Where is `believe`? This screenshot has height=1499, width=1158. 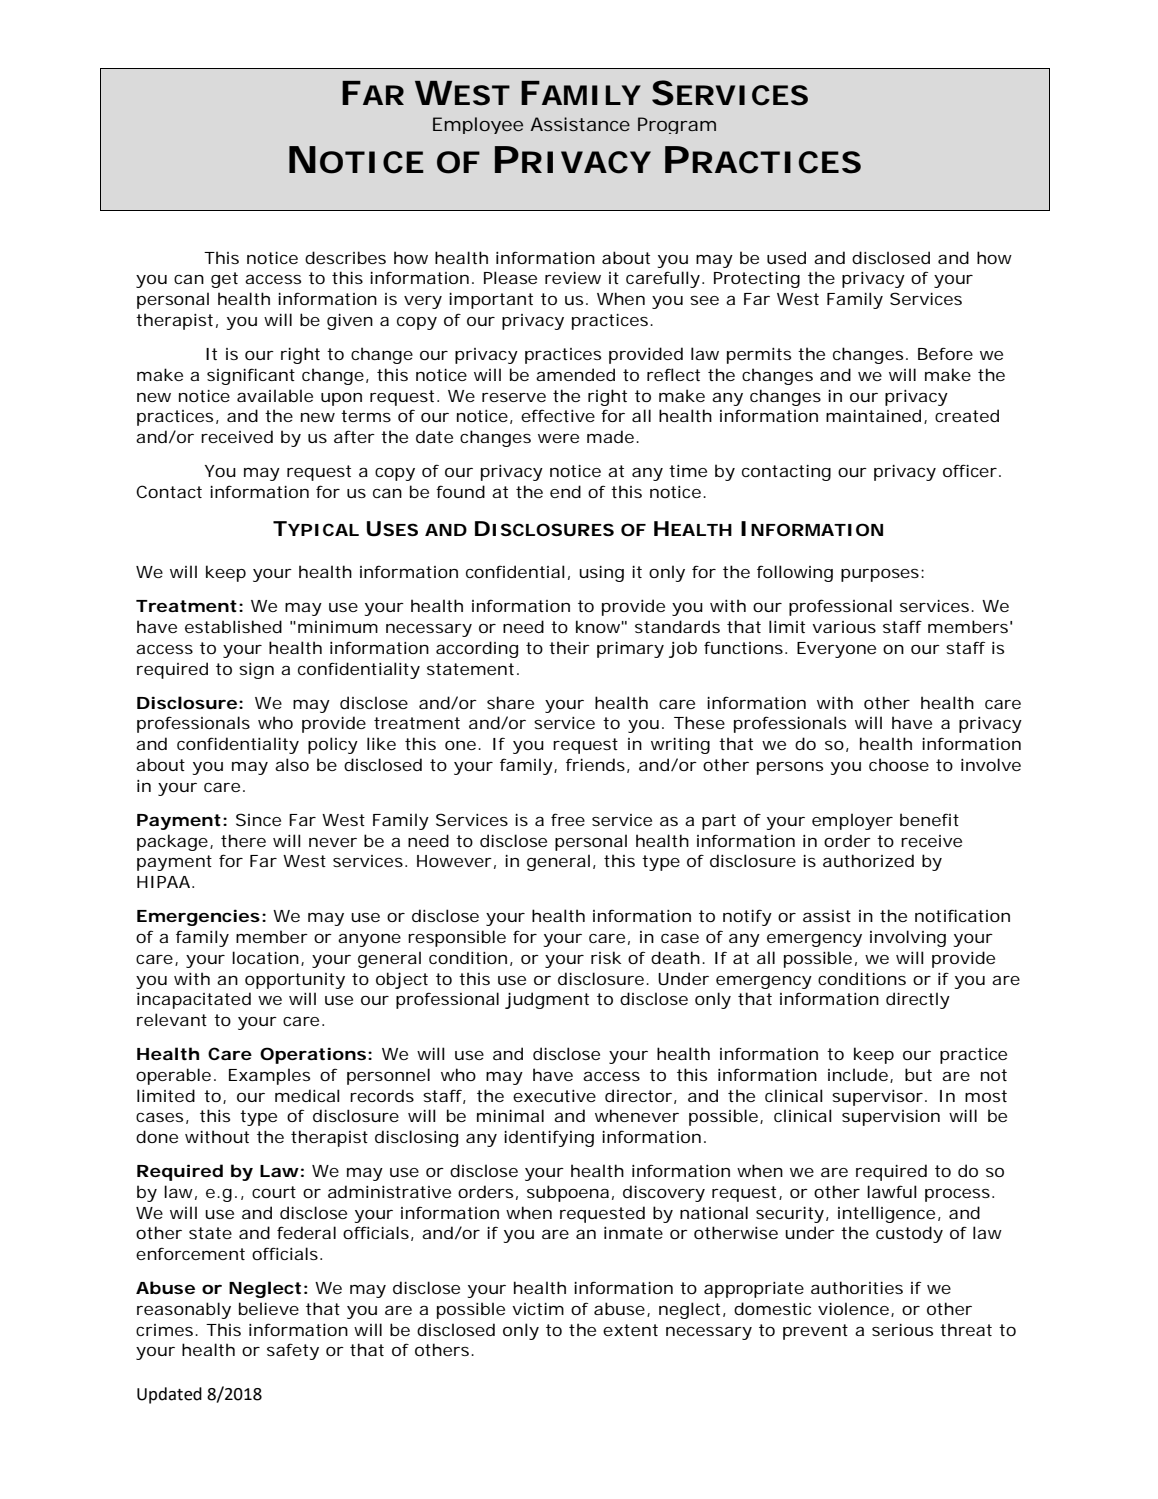
believe is located at coordinates (269, 1308).
